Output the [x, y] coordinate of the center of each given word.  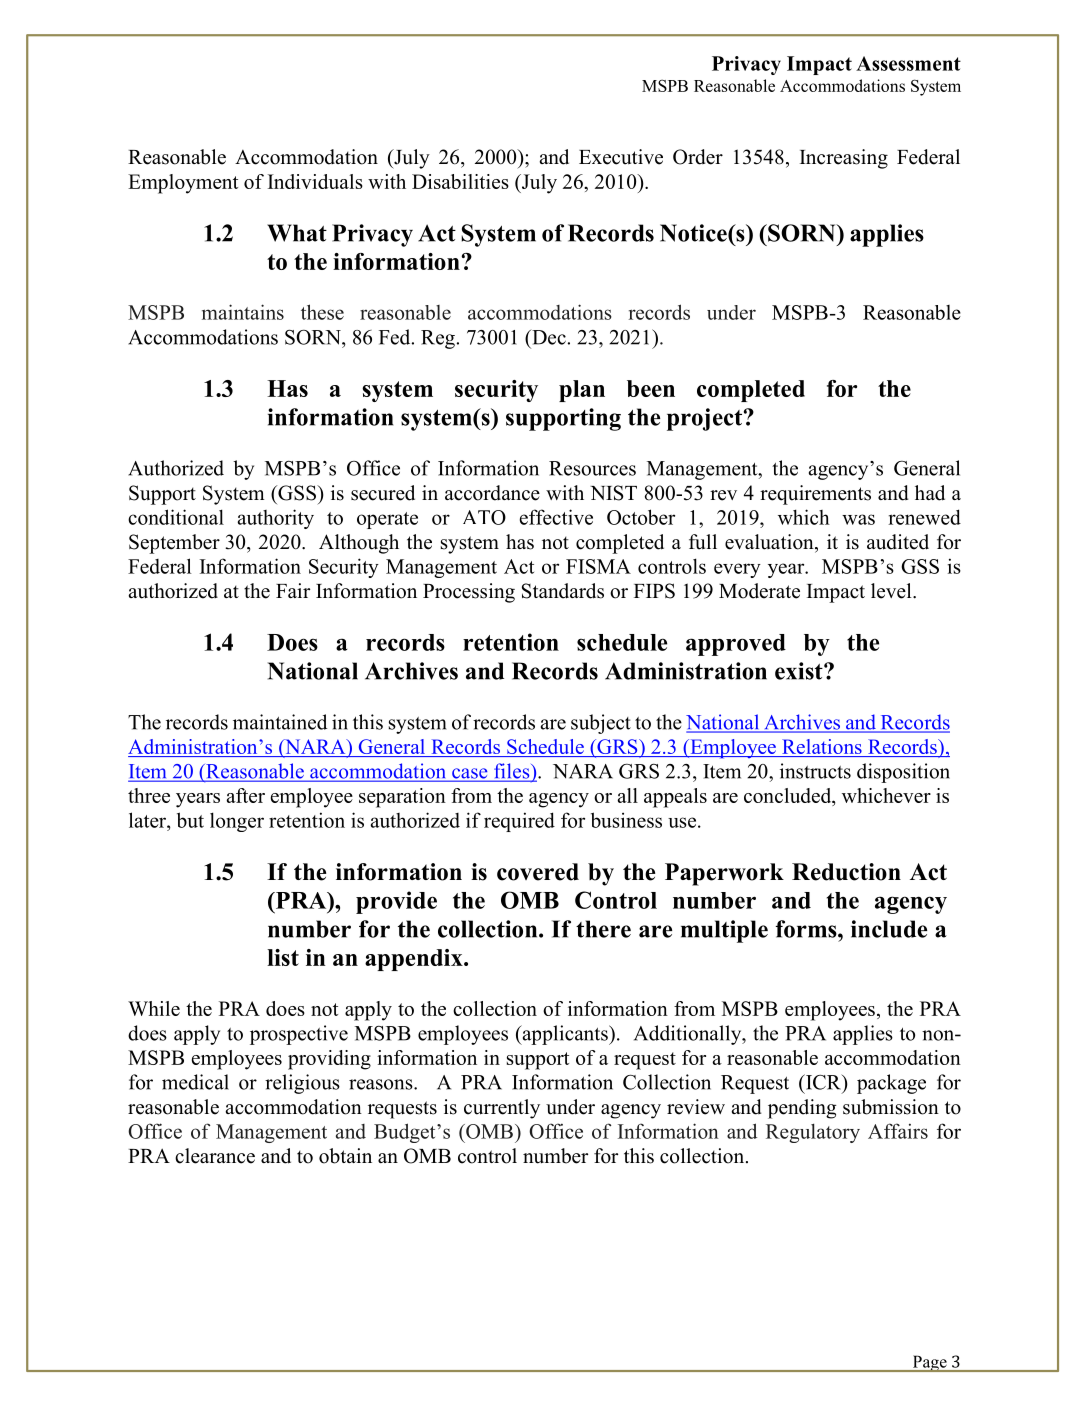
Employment [183, 184]
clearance [215, 1156]
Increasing [844, 159]
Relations [822, 746]
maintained [280, 722]
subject [601, 724]
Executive [621, 157]
